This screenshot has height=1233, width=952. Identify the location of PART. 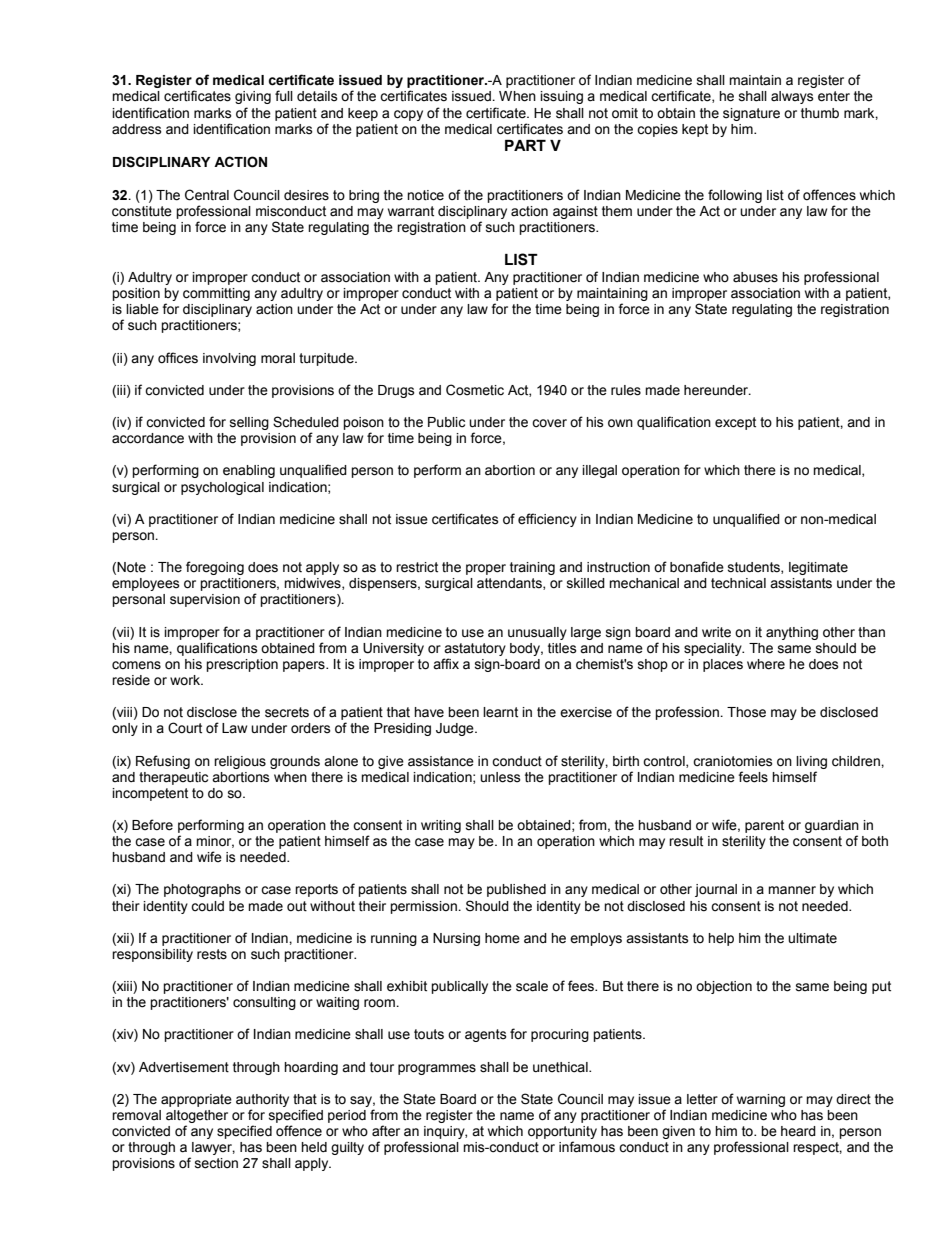
(525, 145).
